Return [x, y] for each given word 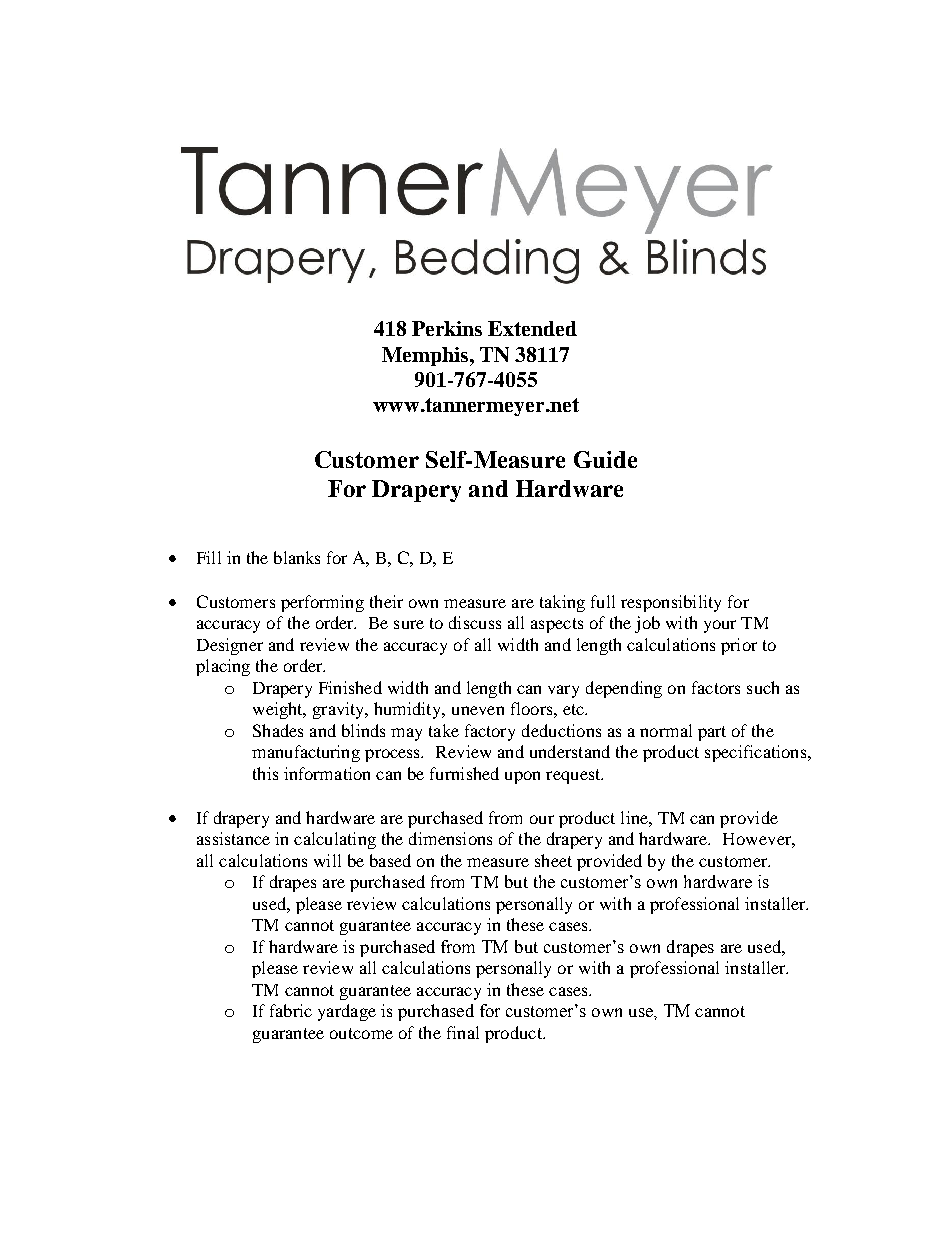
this [265, 773]
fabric [291, 1010]
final [463, 1032]
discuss [475, 622]
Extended [532, 328]
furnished [464, 773]
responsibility [671, 603]
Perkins [447, 328]
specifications [757, 753]
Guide [605, 459]
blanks [297, 557]
